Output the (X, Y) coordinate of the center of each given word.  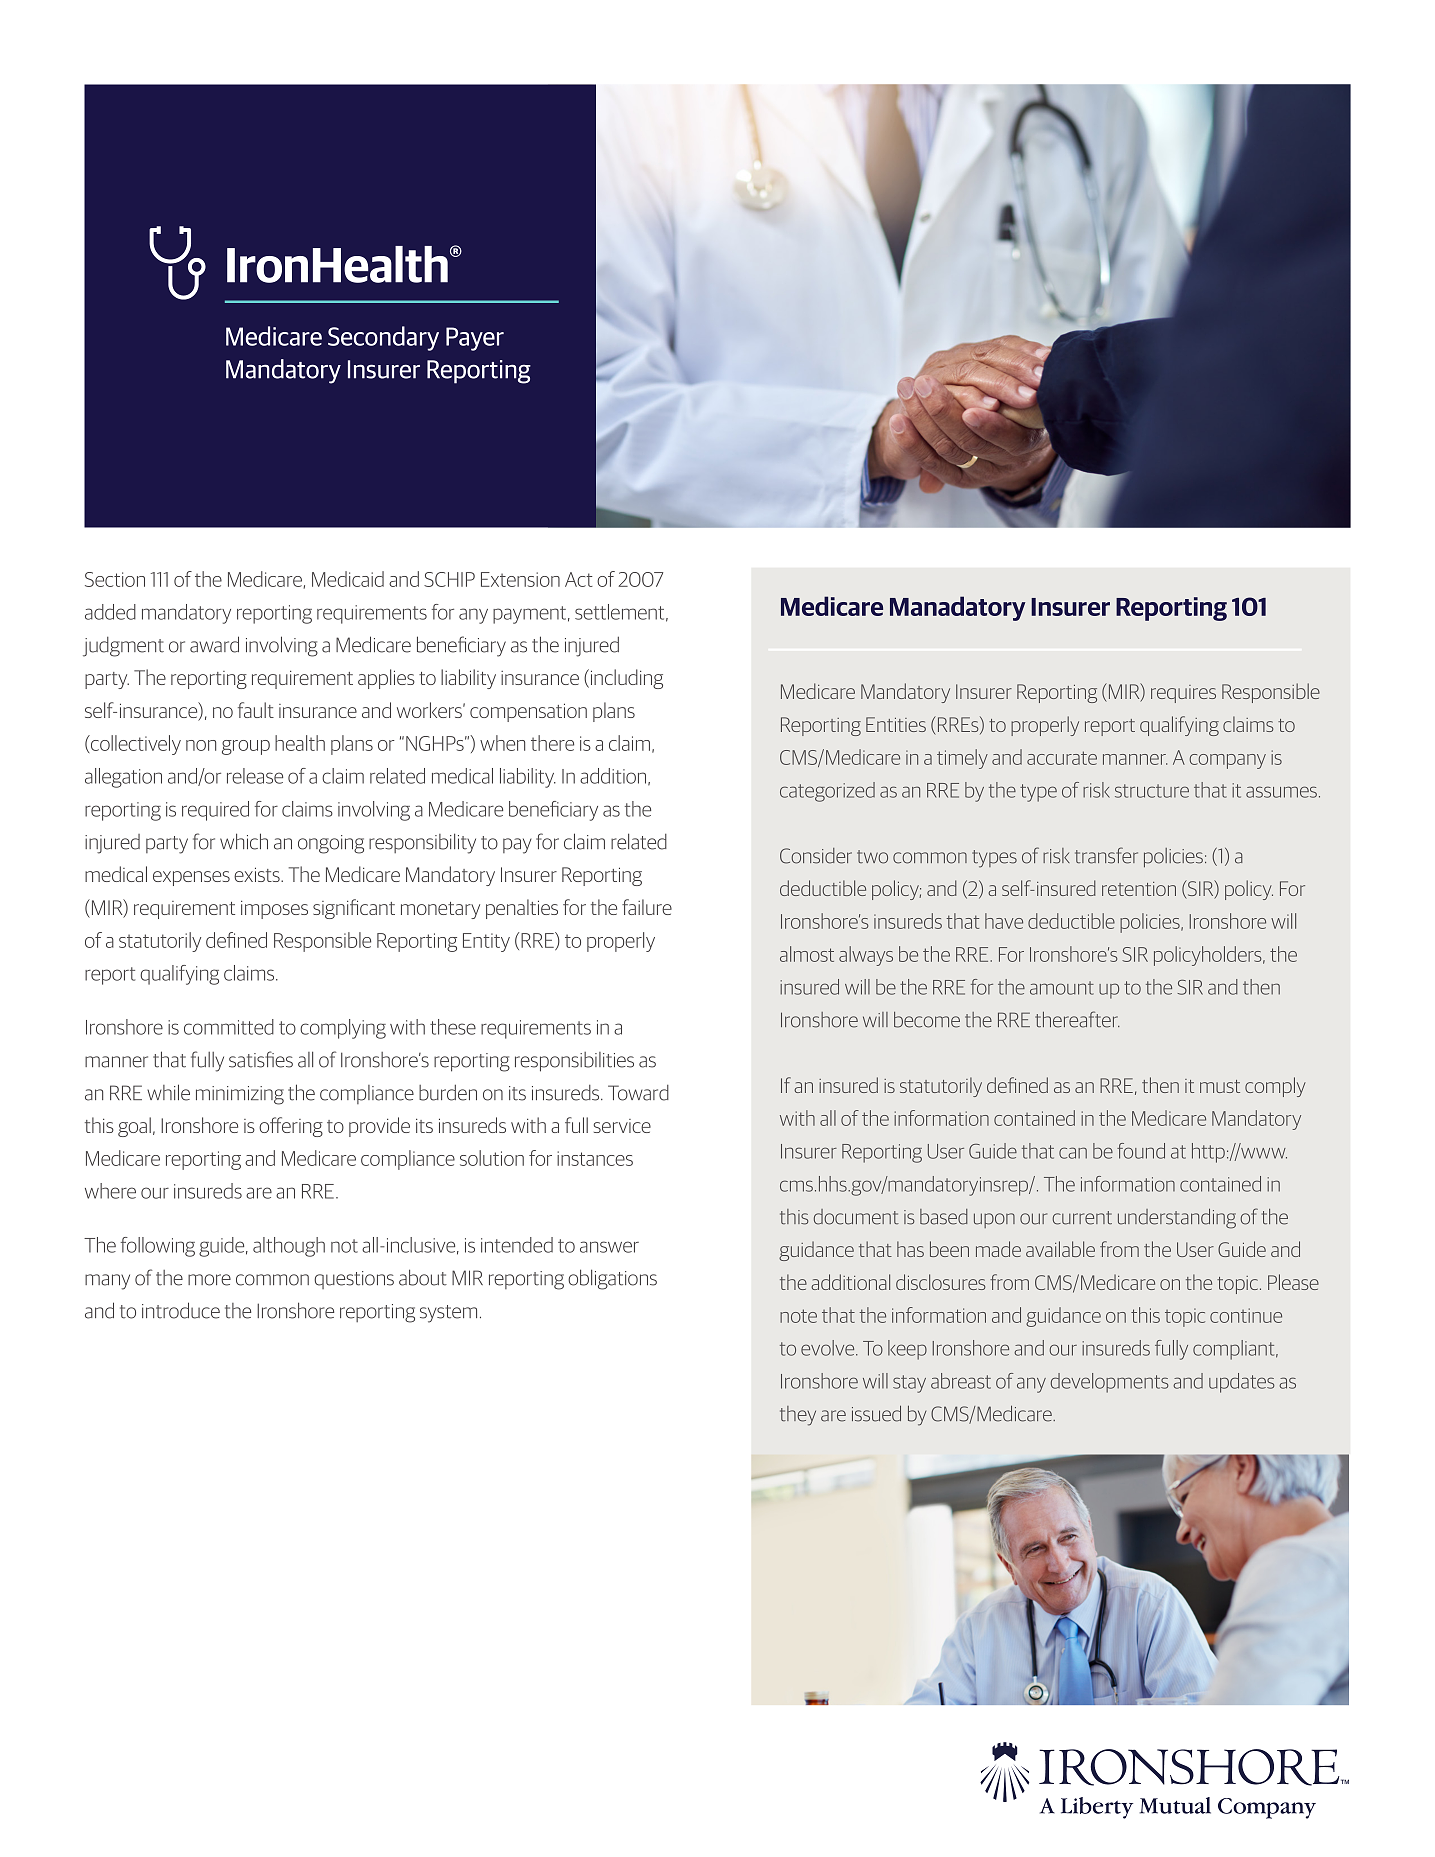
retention (1139, 889)
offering (291, 1127)
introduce (181, 1310)
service (622, 1126)
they (798, 1416)
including (627, 679)
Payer (475, 339)
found (1141, 1151)
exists (258, 874)
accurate (1062, 758)
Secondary (383, 338)
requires (1183, 694)
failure (647, 907)
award (214, 644)
